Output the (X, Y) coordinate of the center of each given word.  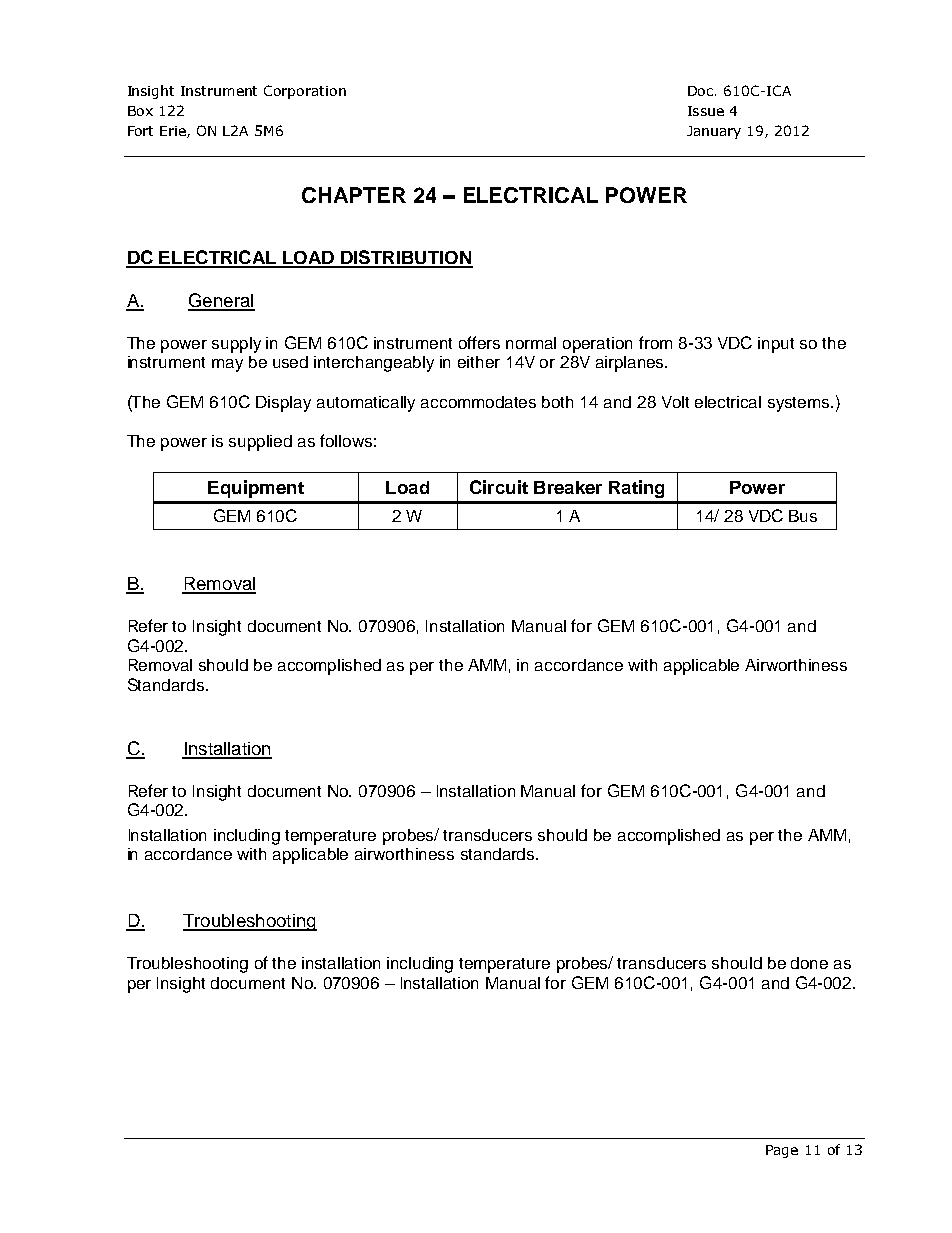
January (714, 132)
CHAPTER (354, 195)
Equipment (256, 489)
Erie (174, 132)
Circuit (499, 487)
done (809, 963)
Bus (803, 516)
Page (782, 1151)
